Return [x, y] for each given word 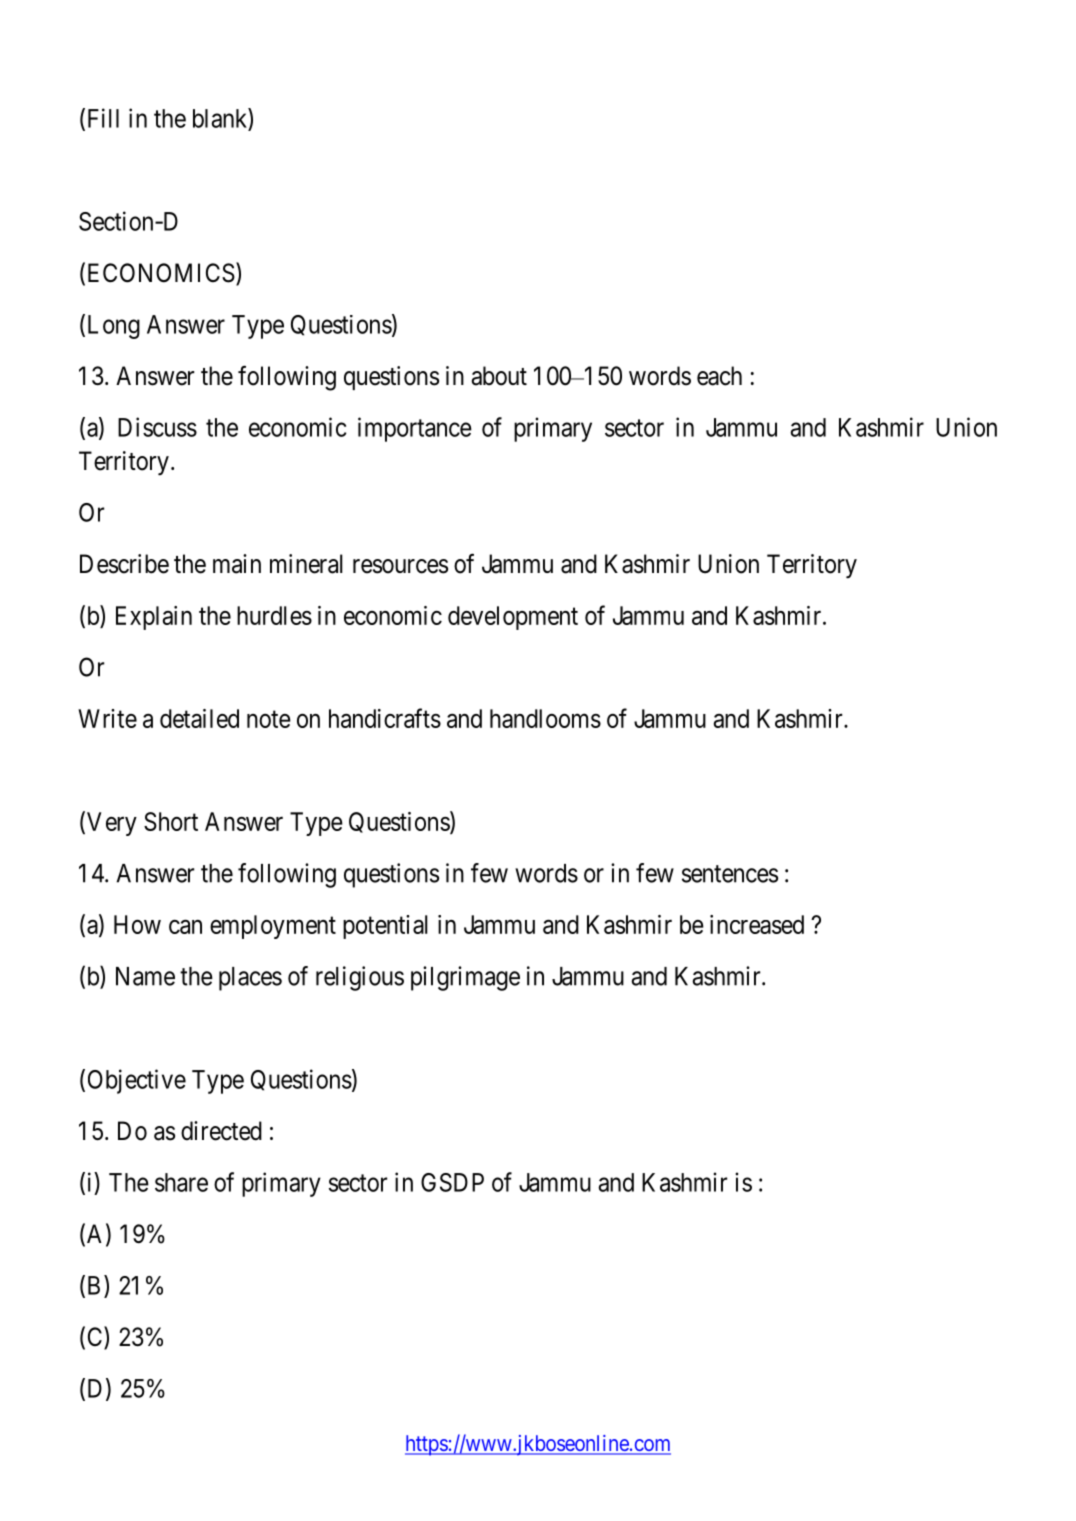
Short [171, 821]
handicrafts [385, 718]
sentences [730, 874]
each [719, 376]
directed [221, 1131]
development [513, 618]
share [181, 1182]
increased [757, 924]
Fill [101, 119]
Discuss [157, 427]
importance [415, 429]
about [499, 376]
